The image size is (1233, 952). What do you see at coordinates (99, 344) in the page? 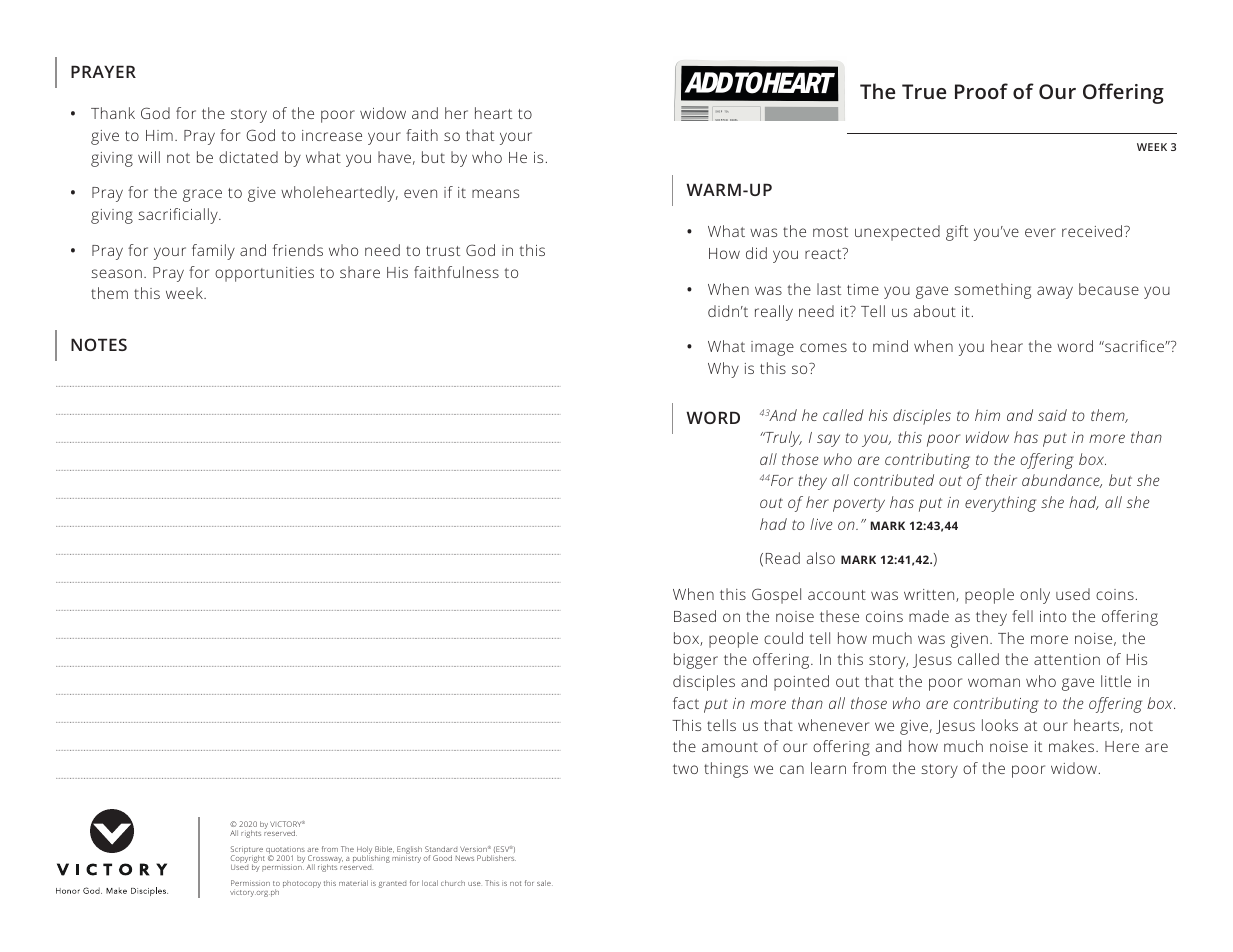
I see `NOTES` at bounding box center [99, 344].
